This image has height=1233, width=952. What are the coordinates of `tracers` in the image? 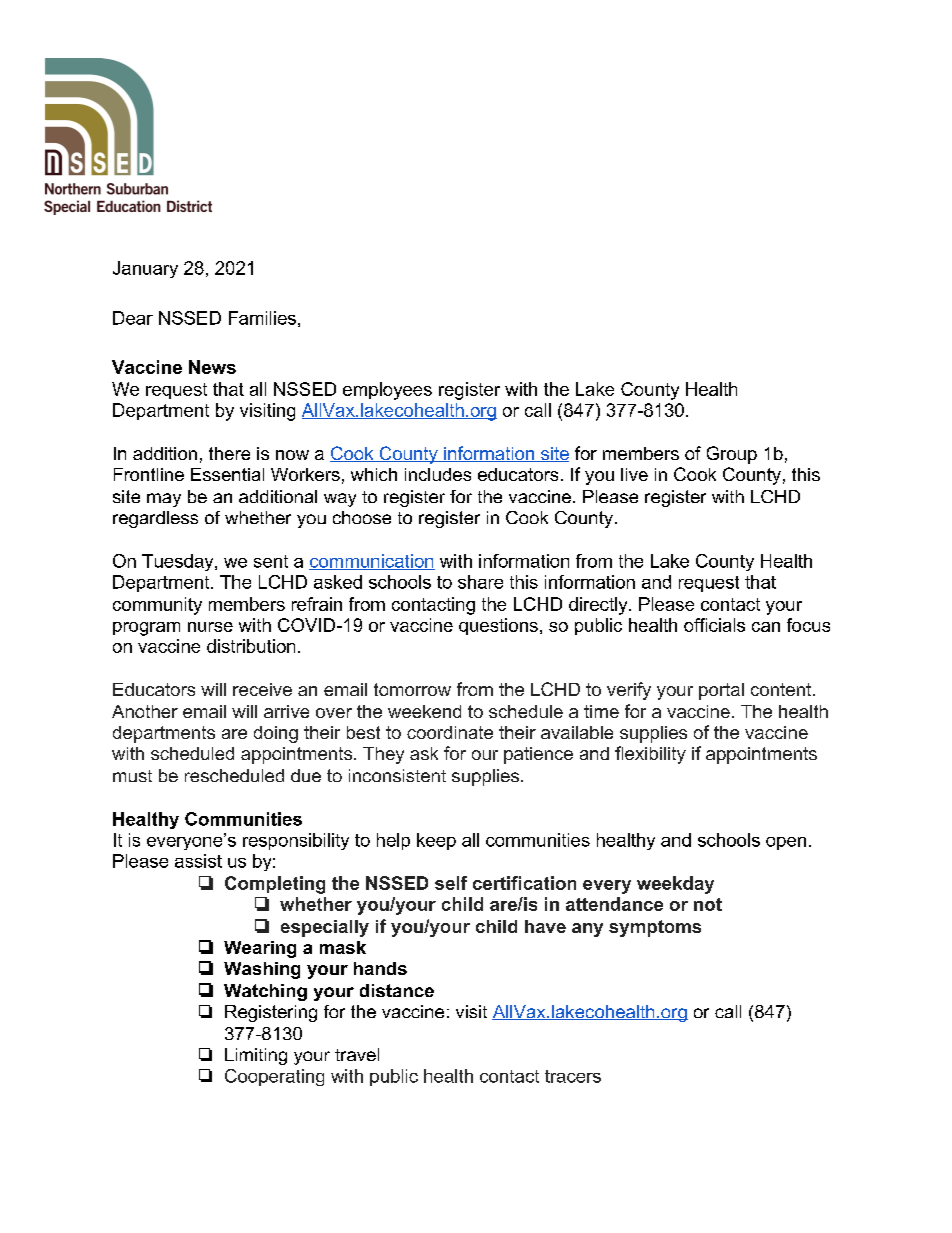 It's located at (573, 1076).
